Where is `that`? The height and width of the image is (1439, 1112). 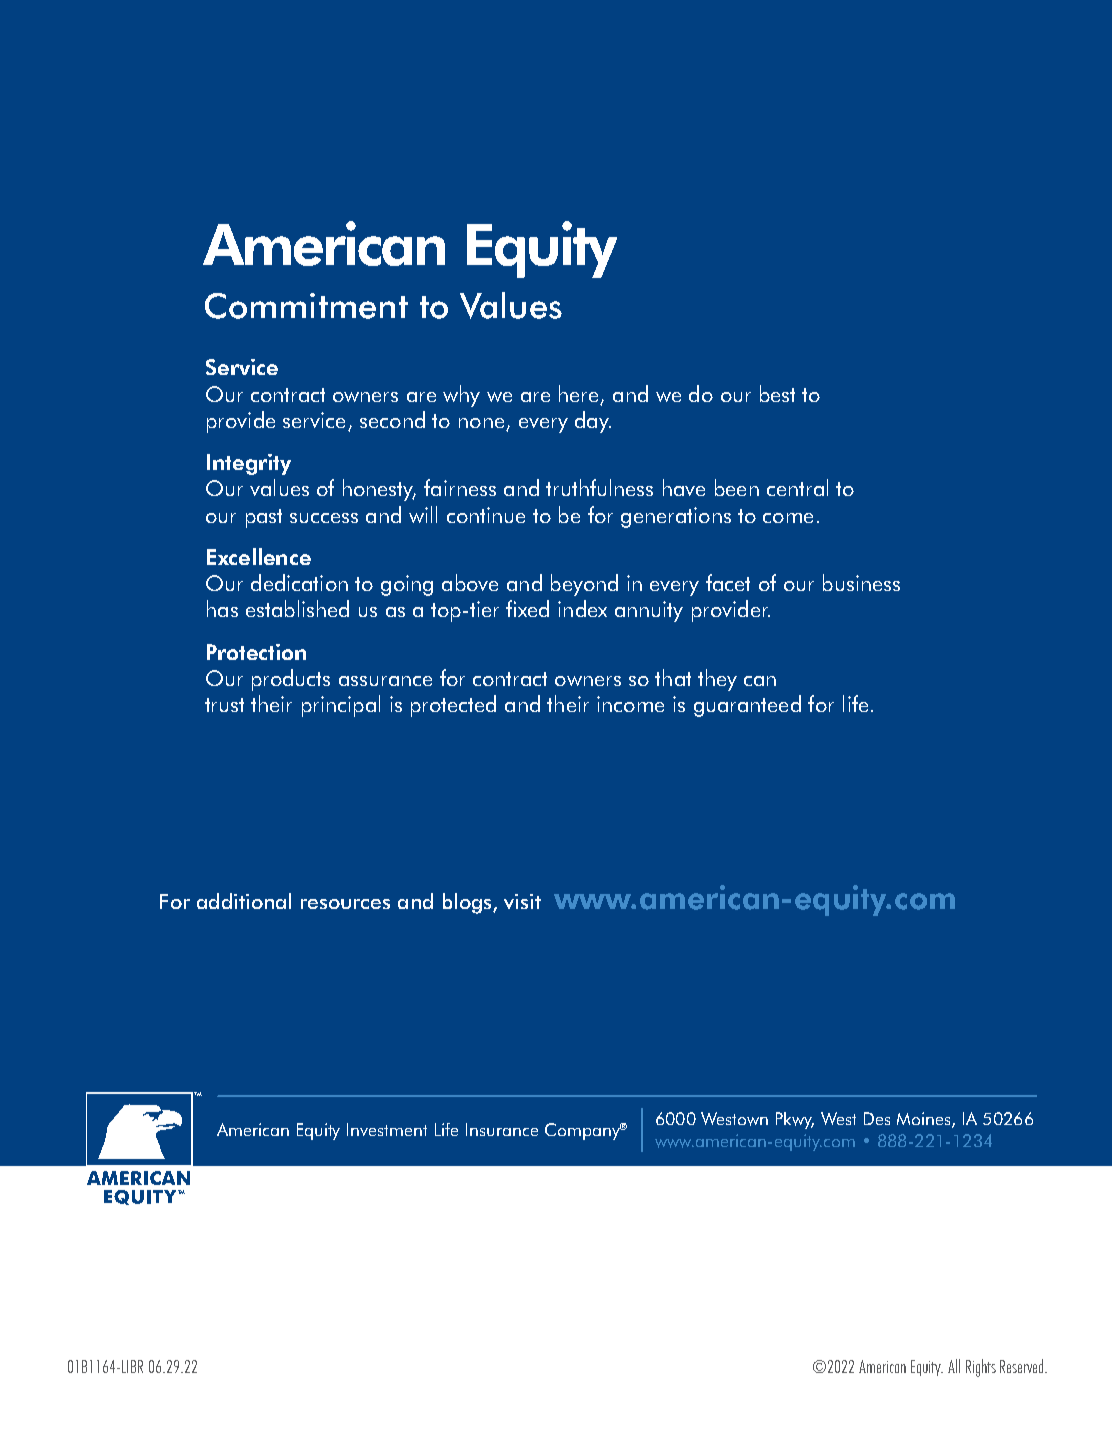
that is located at coordinates (673, 677).
